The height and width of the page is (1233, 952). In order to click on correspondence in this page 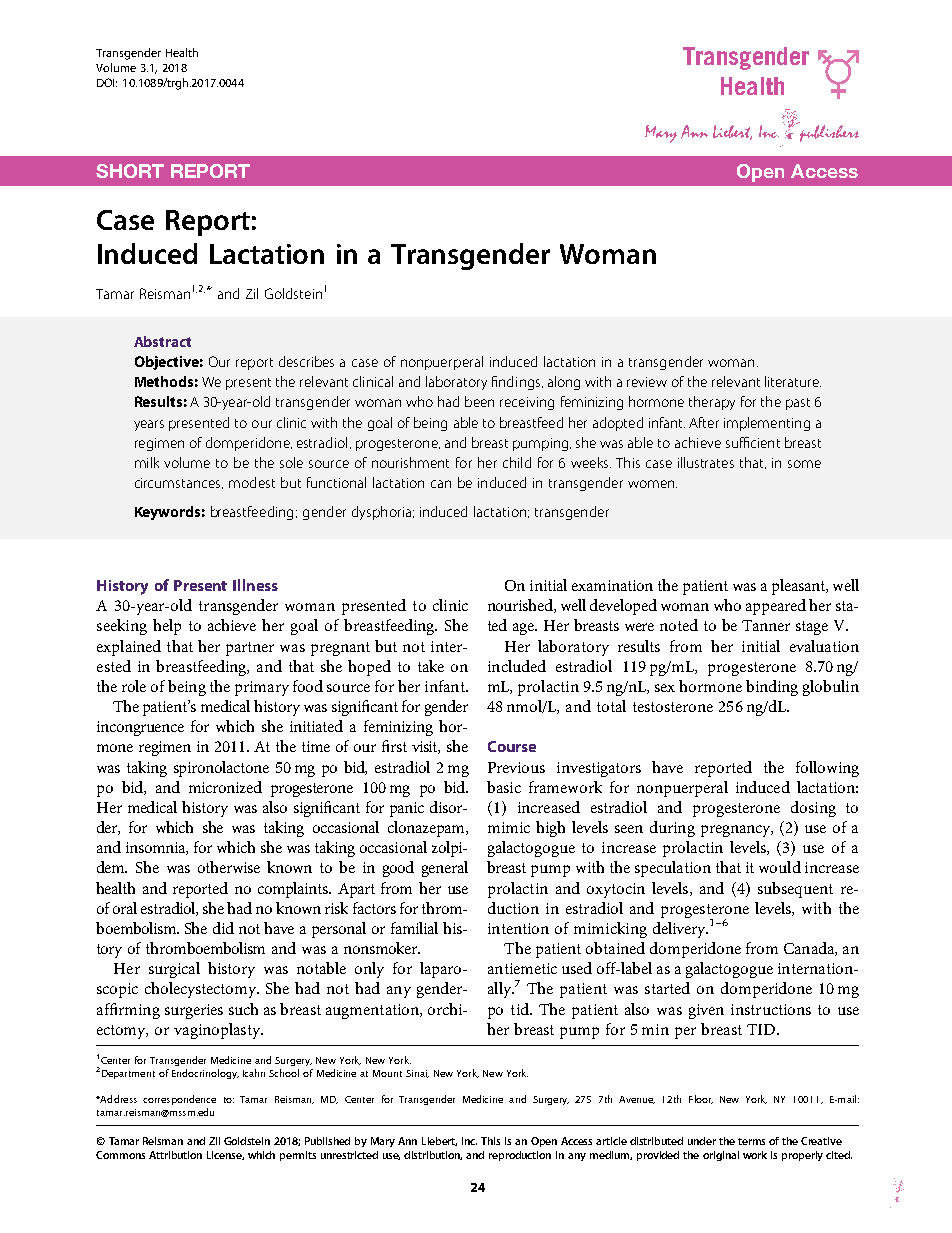, I will do `click(179, 1100)`.
